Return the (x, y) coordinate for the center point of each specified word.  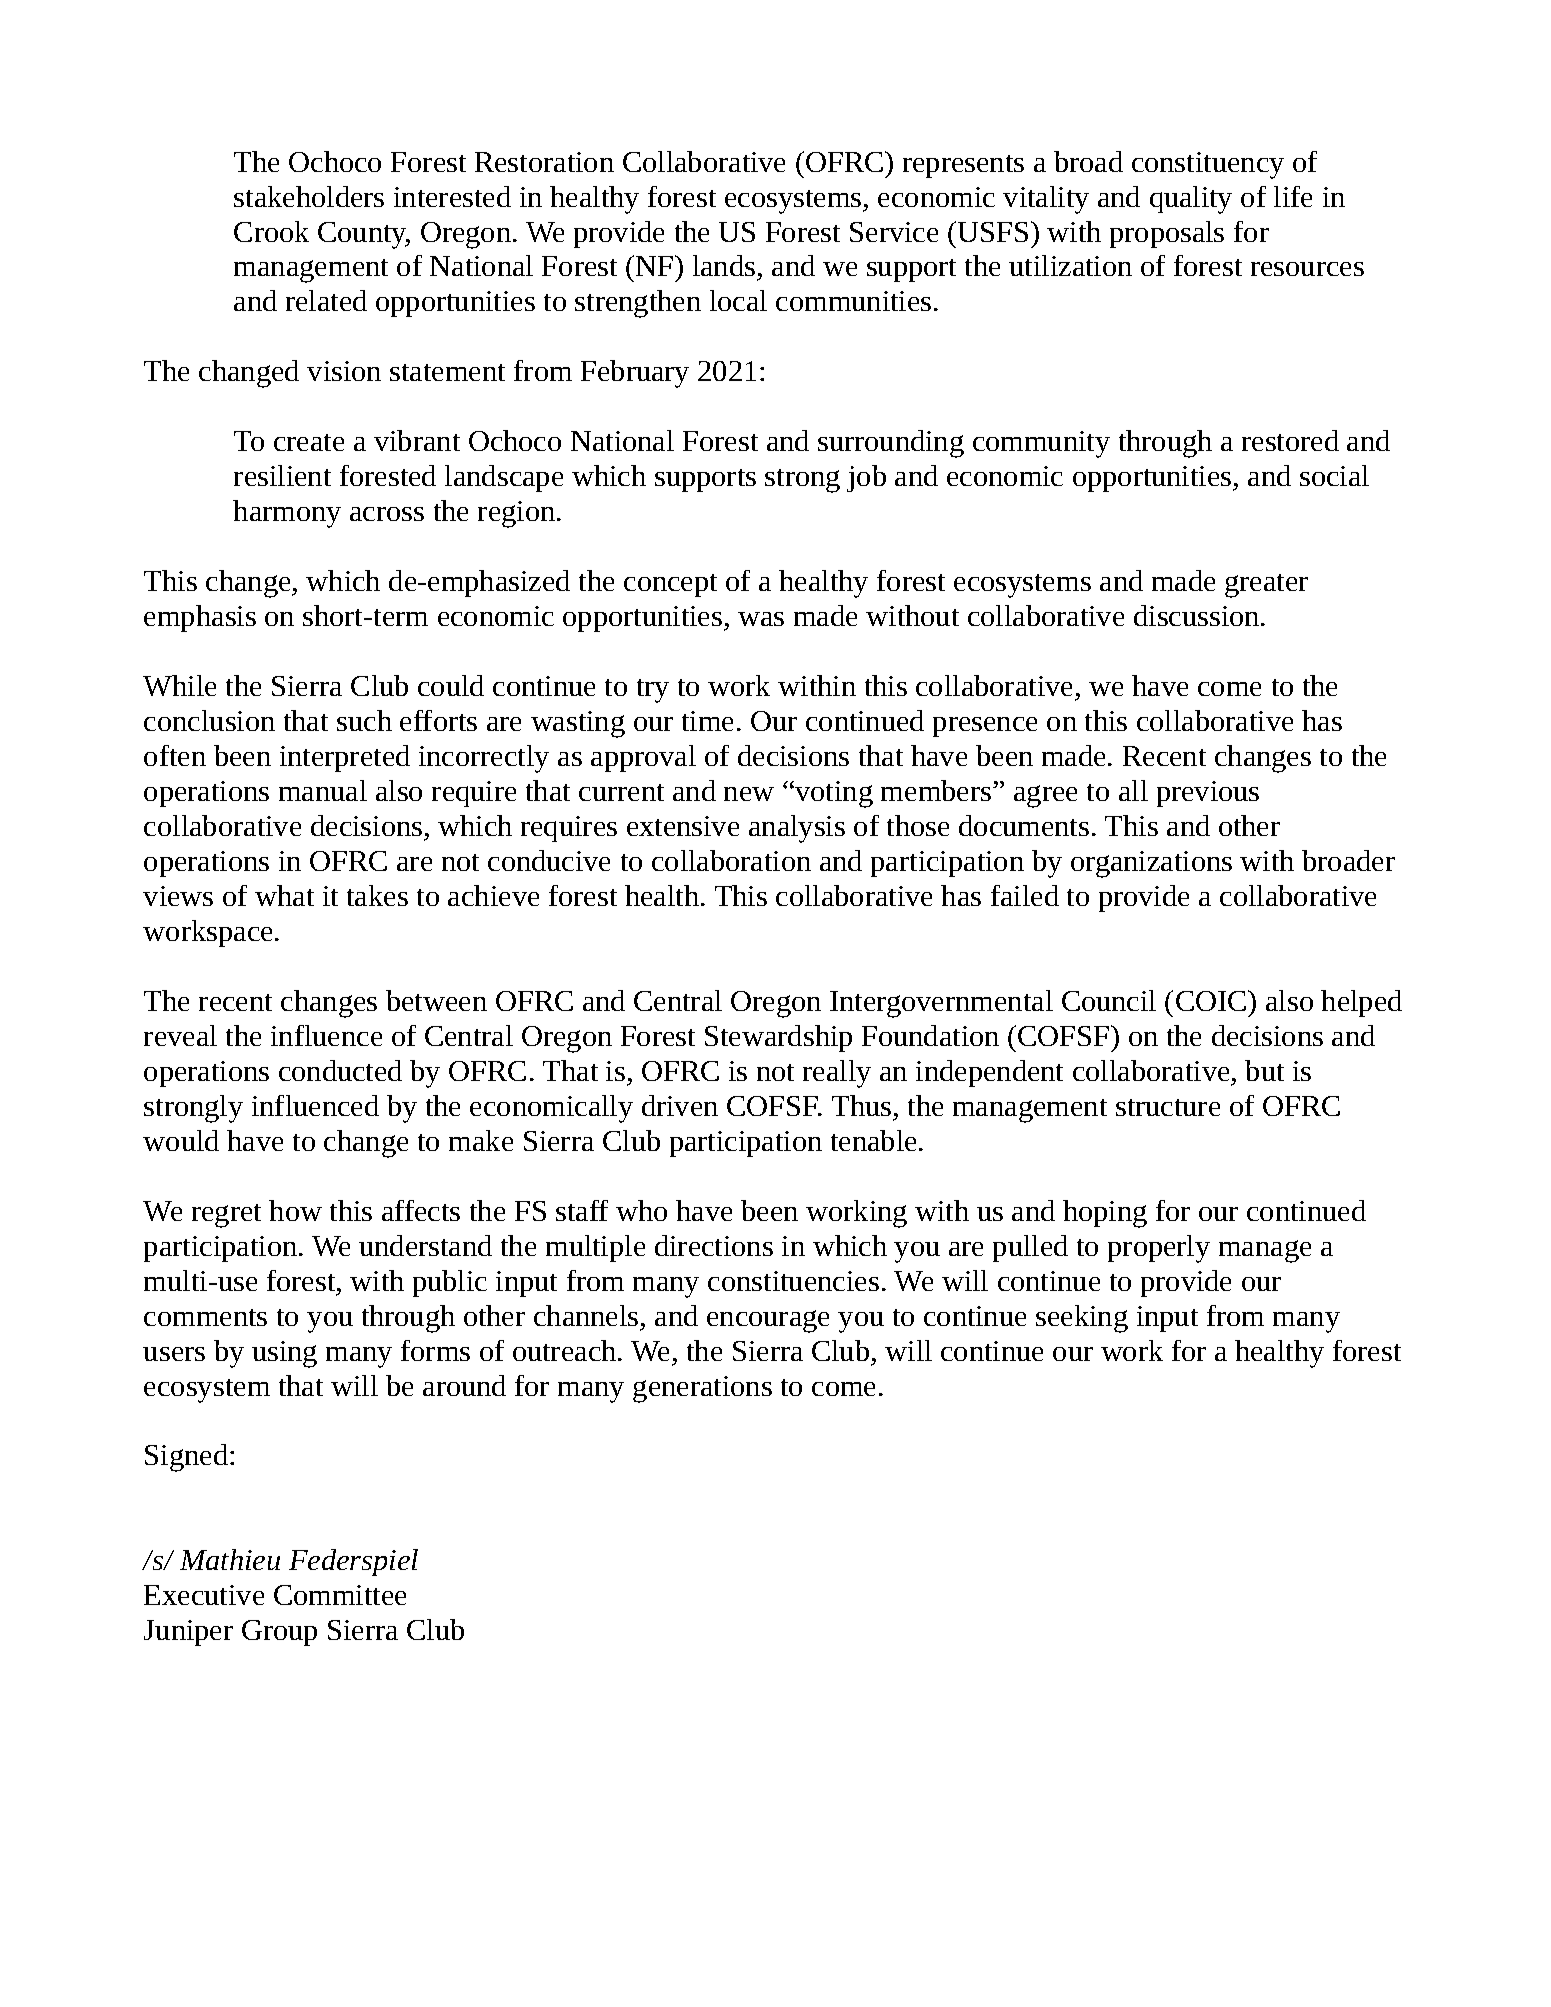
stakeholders (309, 196)
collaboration (731, 860)
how (295, 1210)
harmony (287, 514)
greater (1266, 586)
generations (702, 1389)
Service (894, 232)
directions (714, 1245)
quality (1191, 200)
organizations (1151, 864)
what (284, 895)
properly (1159, 1249)
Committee (340, 1595)
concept (670, 585)
